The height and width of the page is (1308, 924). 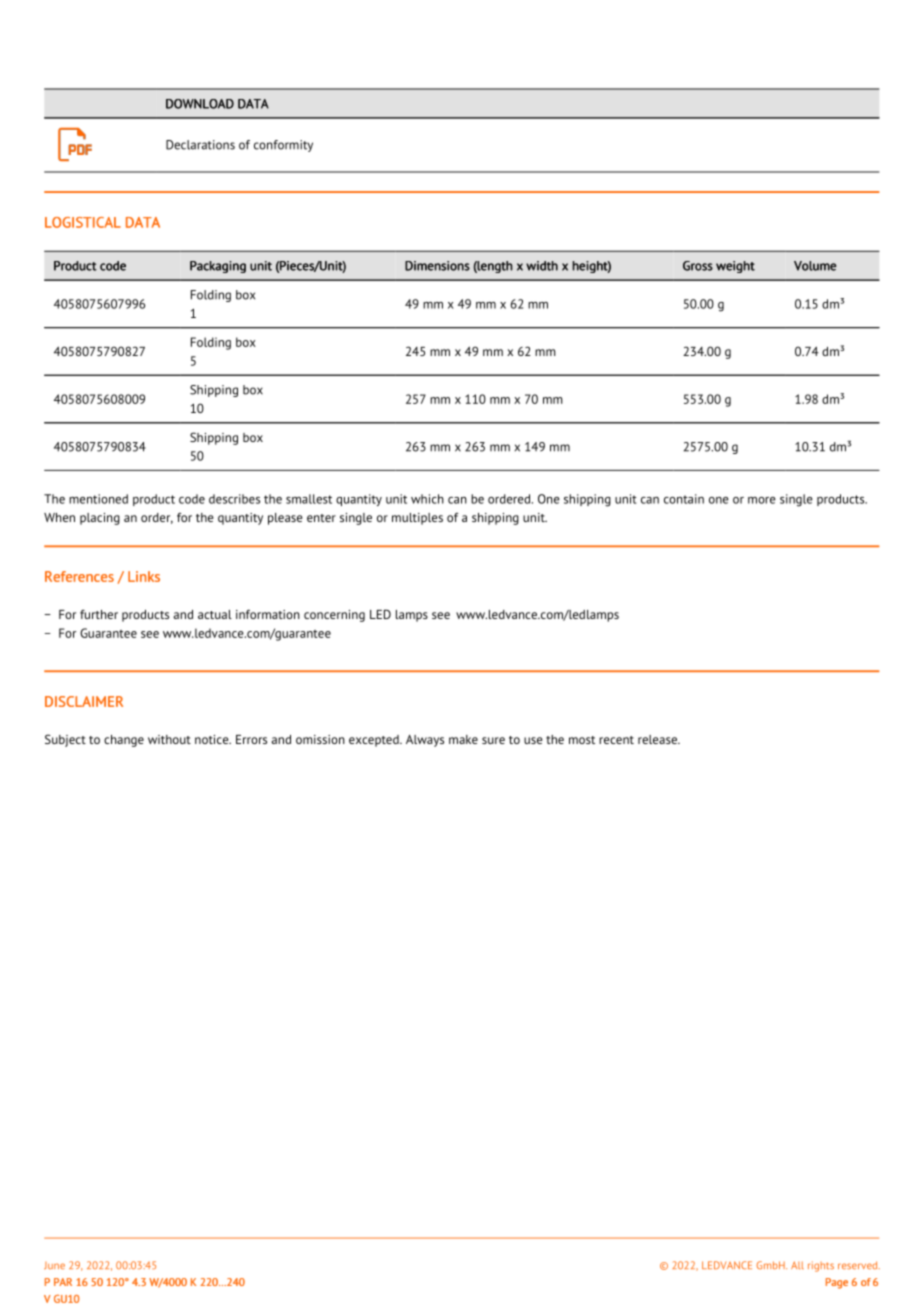 What do you see at coordinates (283, 146) in the page?
I see `conformity` at bounding box center [283, 146].
